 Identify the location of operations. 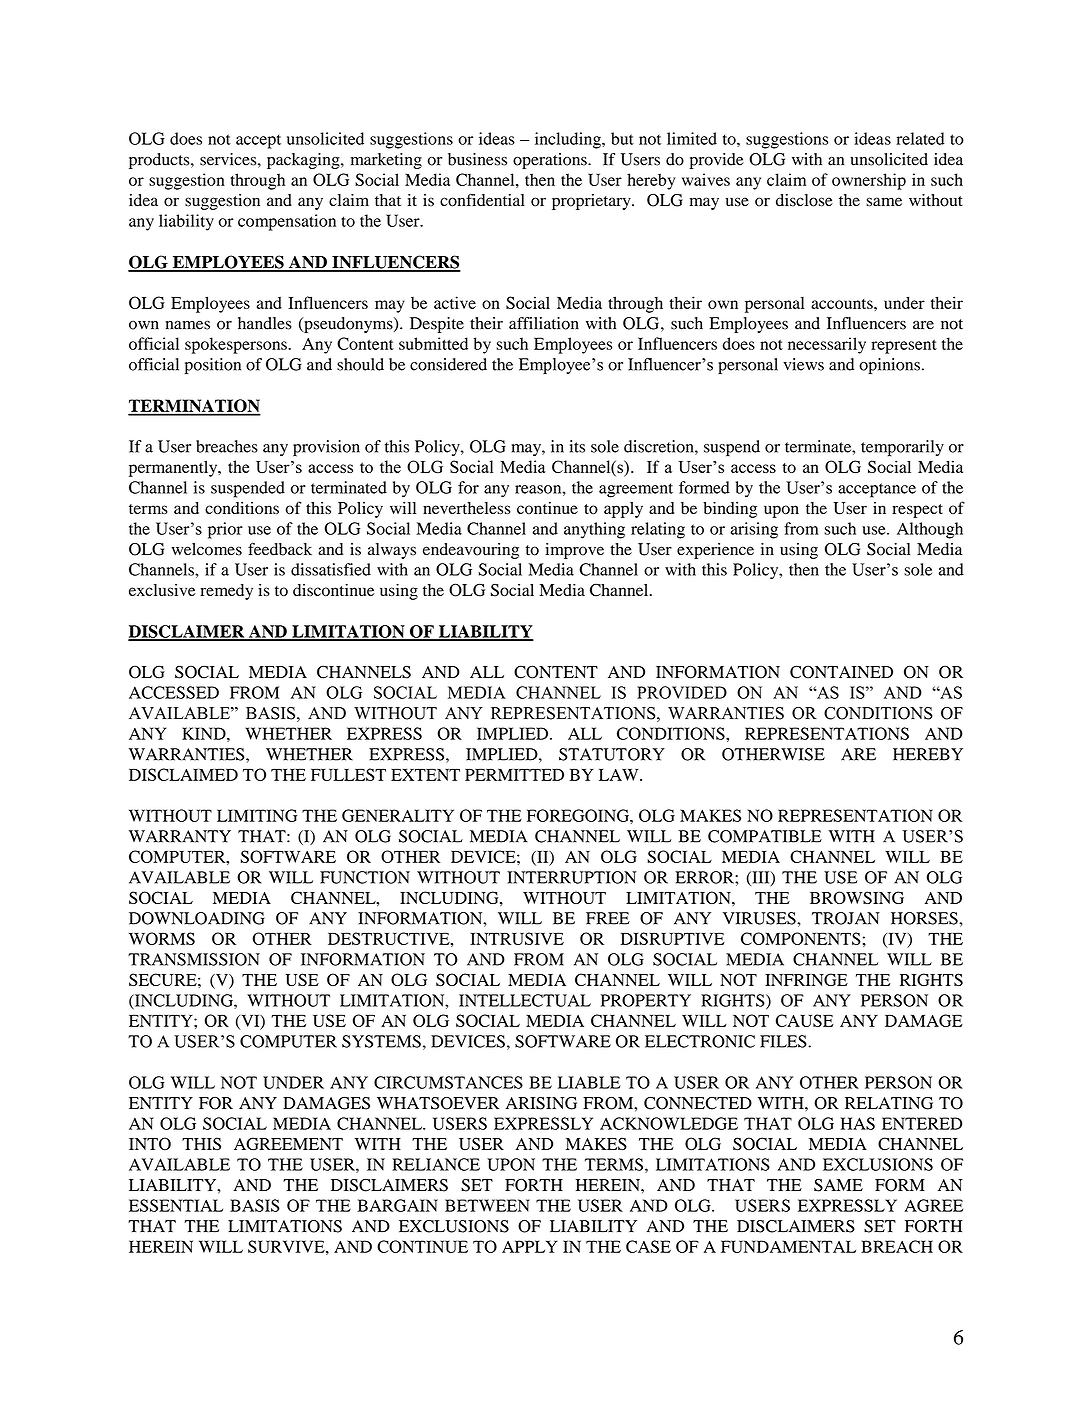
(551, 161).
